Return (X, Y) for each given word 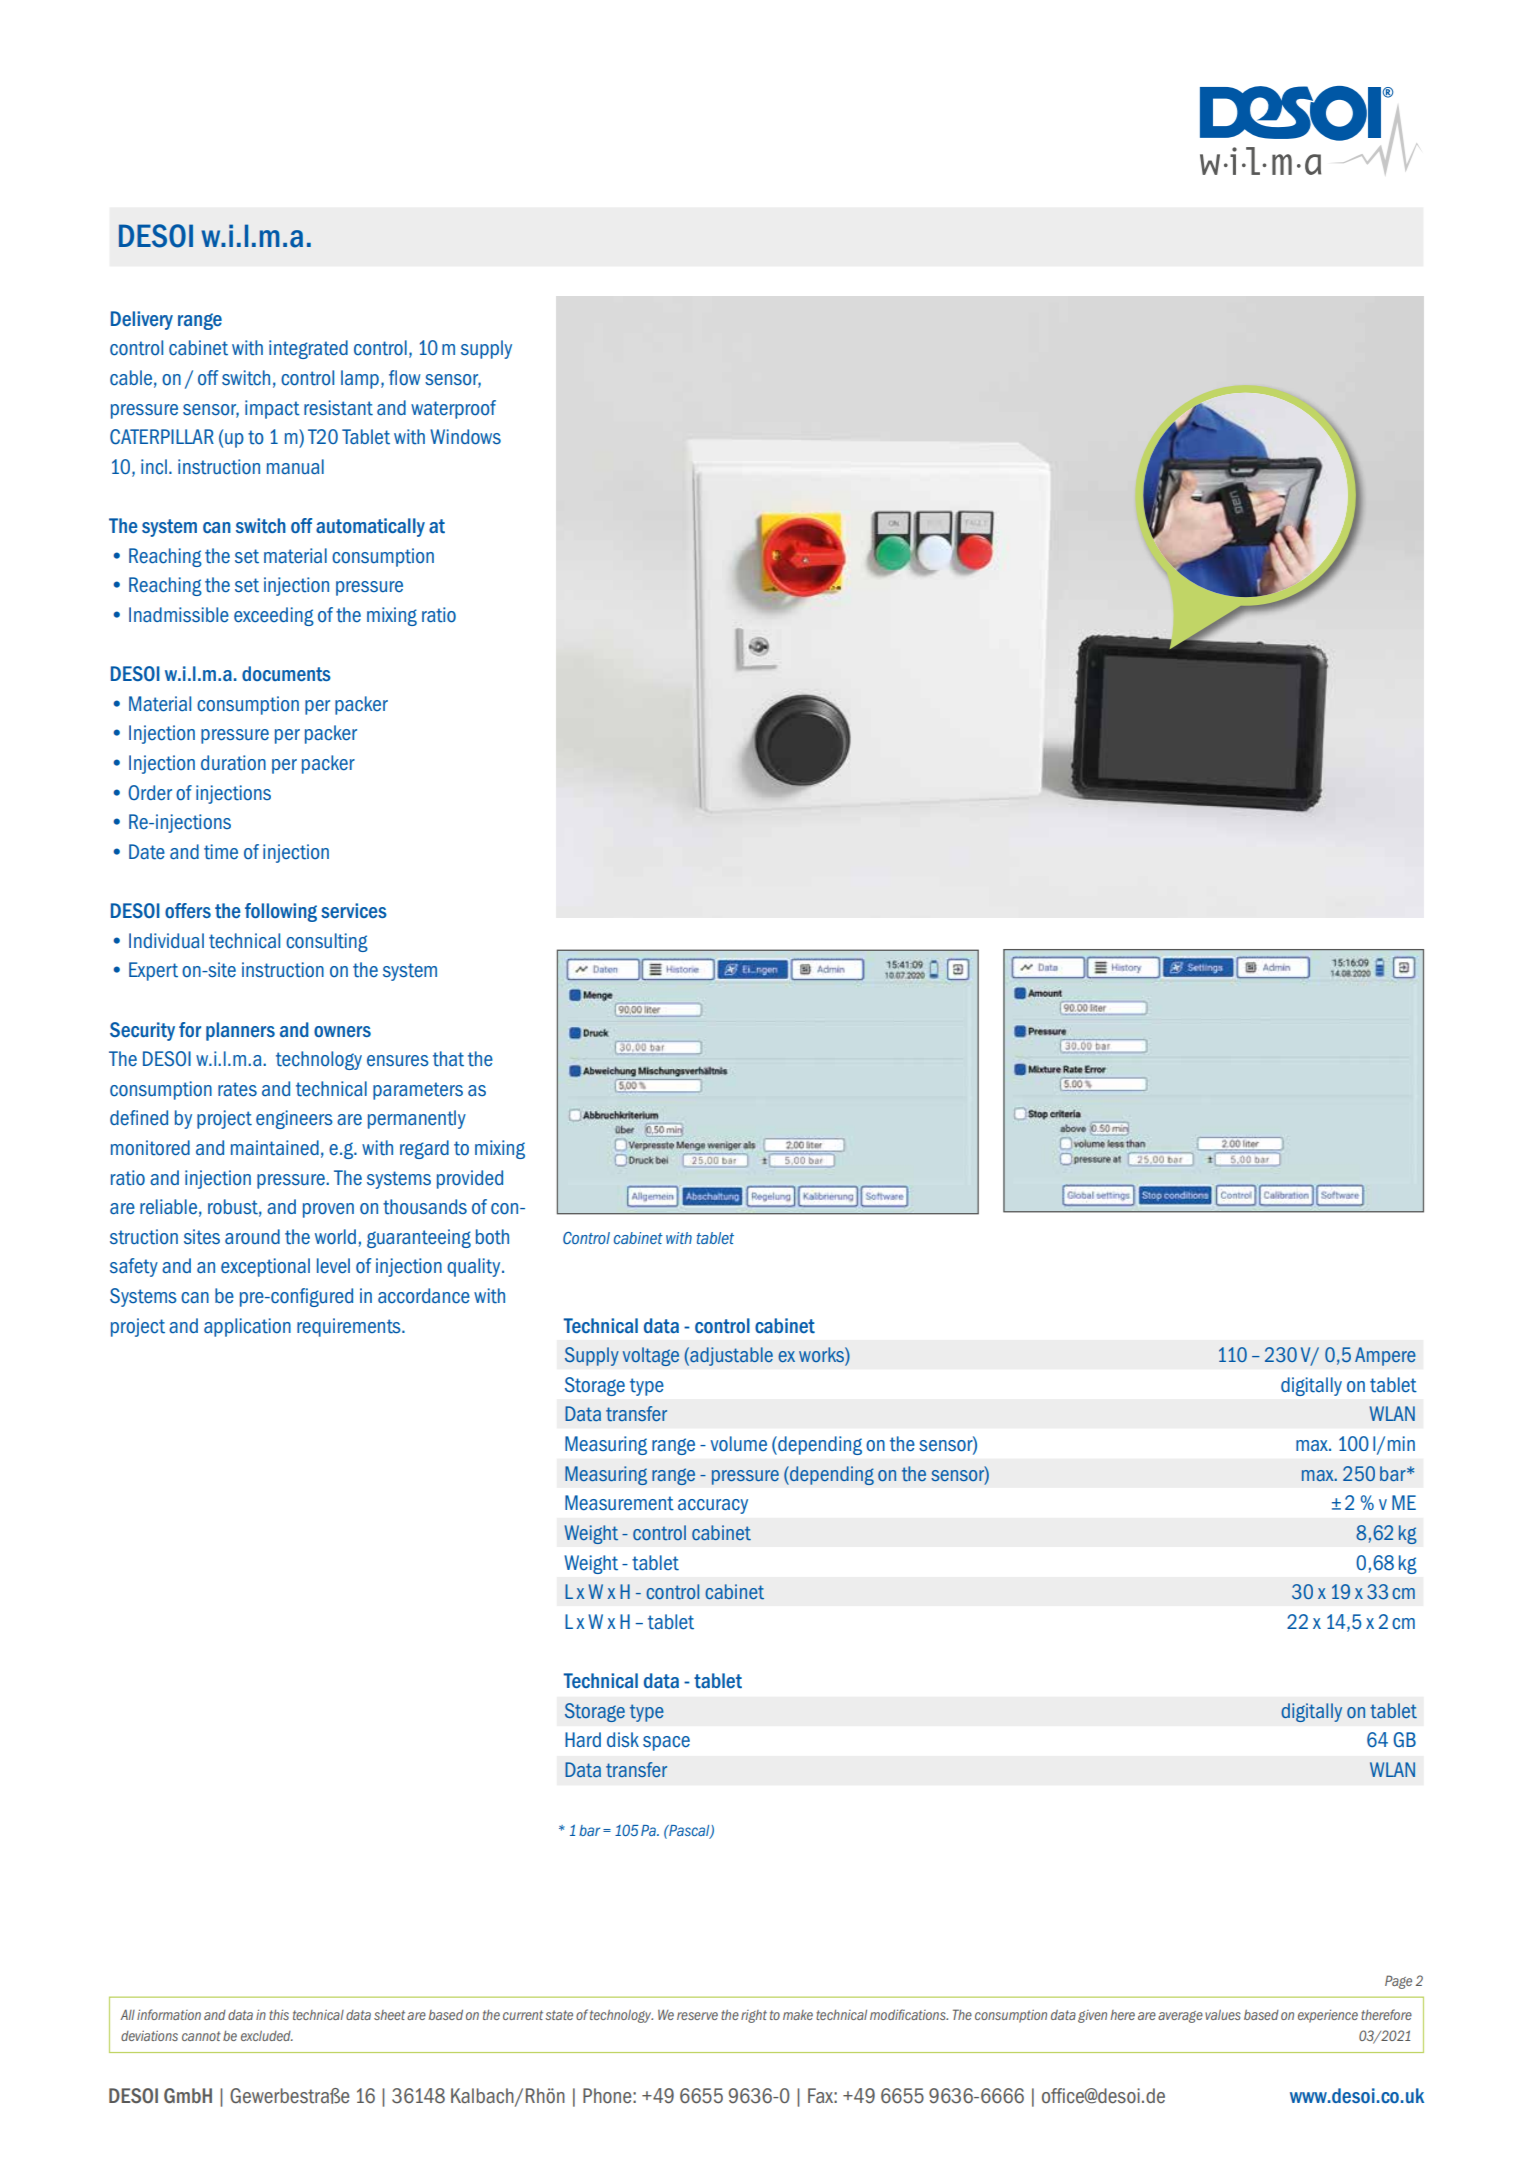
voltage (651, 1356)
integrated (308, 349)
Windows (465, 437)
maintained (275, 1148)
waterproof (453, 409)
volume (739, 1444)
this (279, 2015)
